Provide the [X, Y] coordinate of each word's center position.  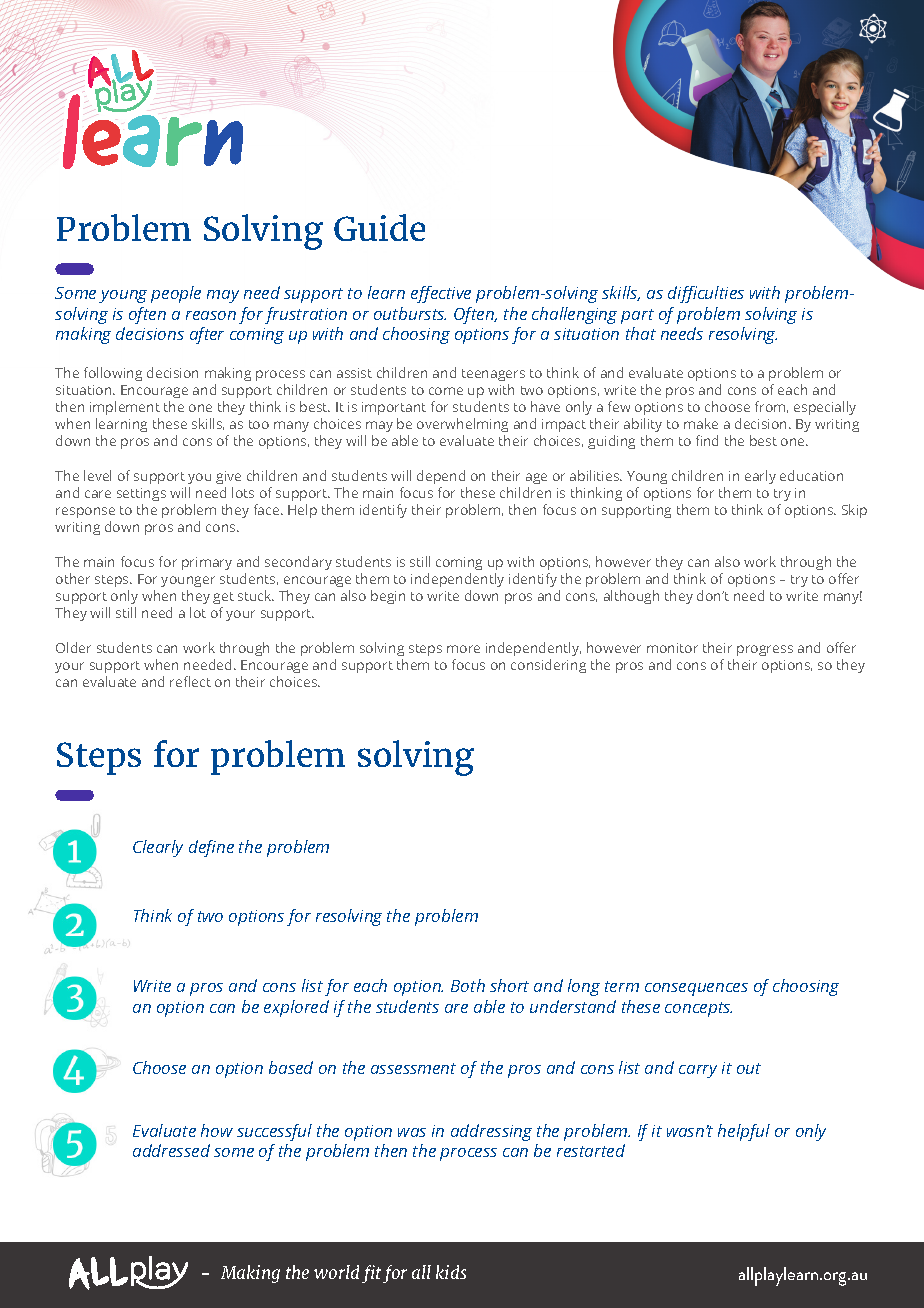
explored [296, 1008]
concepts [698, 1009]
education [811, 475]
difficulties [706, 294]
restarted [591, 1150]
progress [765, 650]
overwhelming [462, 425]
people [176, 294]
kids [451, 1272]
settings [141, 494]
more [463, 649]
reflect [190, 681]
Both [468, 985]
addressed [171, 1150]
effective [441, 294]
